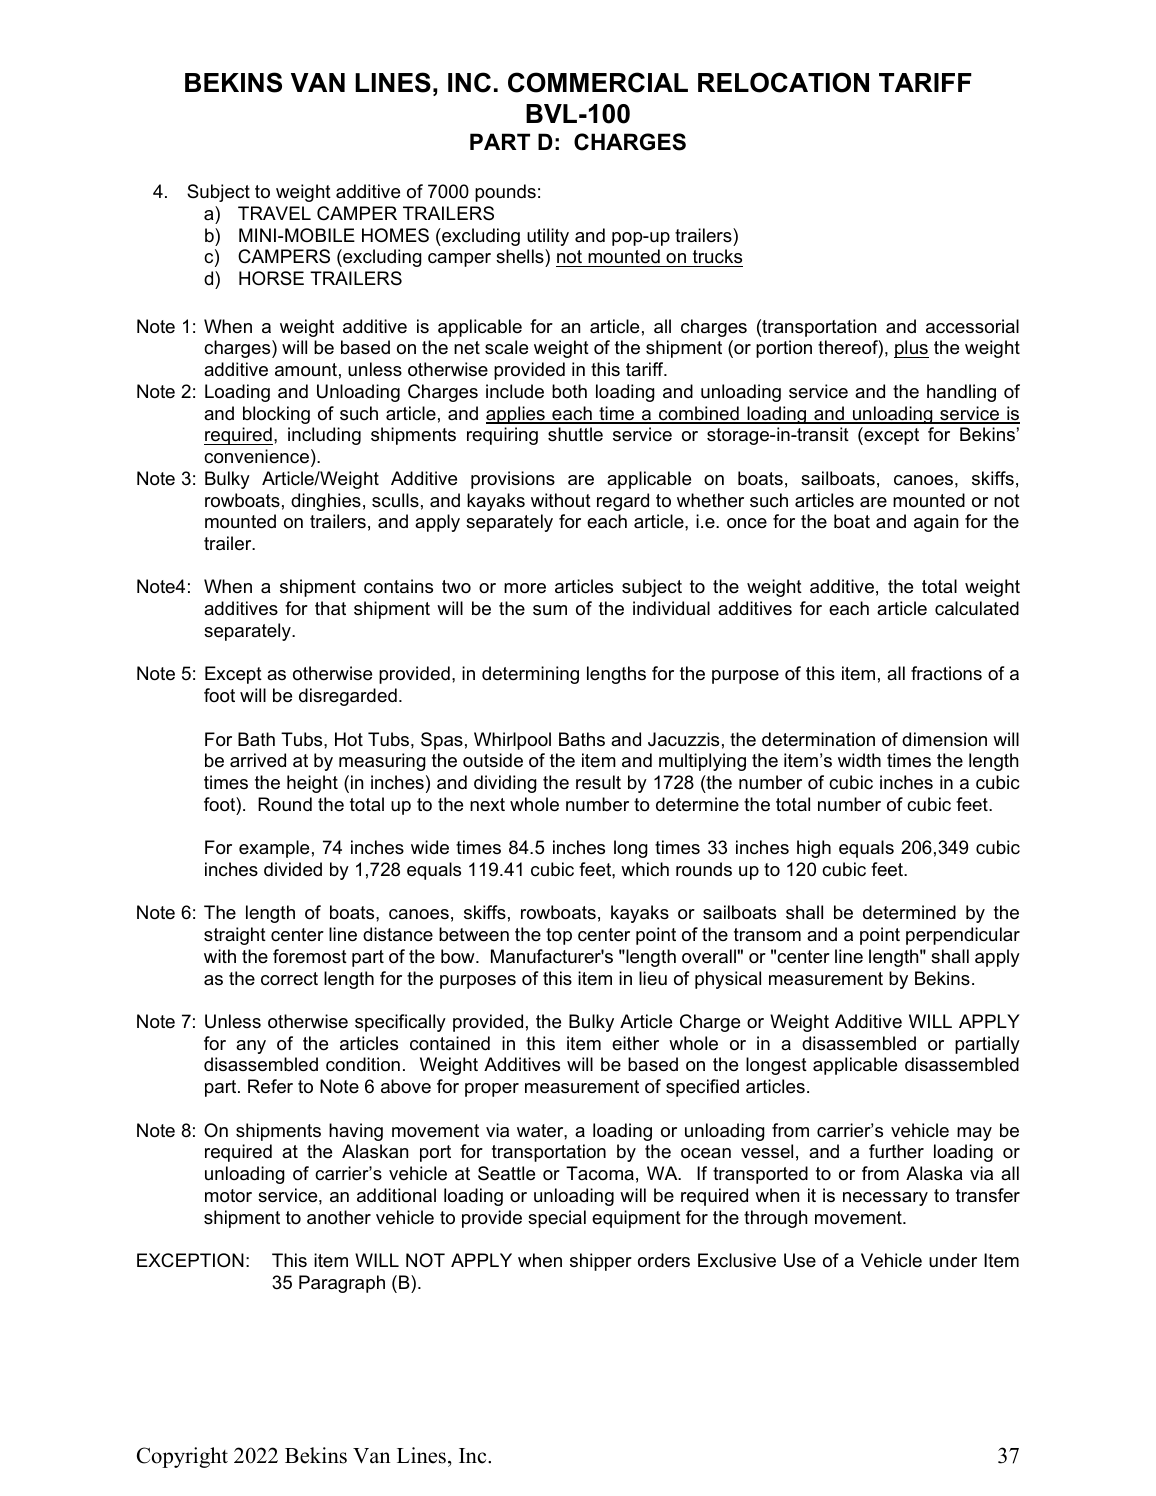 This image has width=1156, height=1496. Describe the element at coordinates (896, 1151) in the image. I see `further` at that location.
